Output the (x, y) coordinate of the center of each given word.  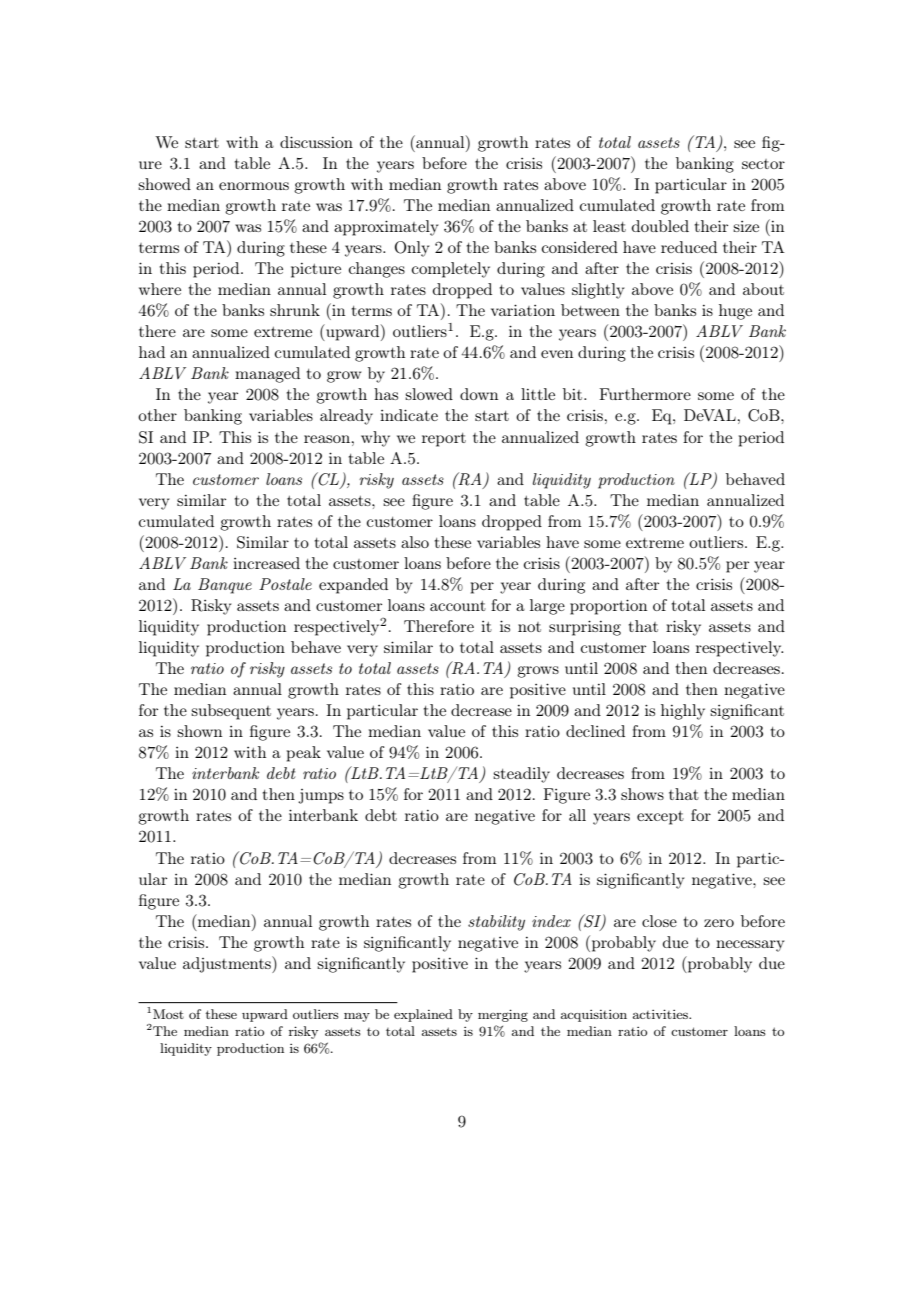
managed (267, 375)
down (479, 394)
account (458, 606)
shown (199, 731)
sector (763, 164)
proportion (608, 607)
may (357, 1017)
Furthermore (645, 394)
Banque (225, 586)
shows (642, 794)
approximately (386, 228)
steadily (521, 775)
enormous (254, 186)
